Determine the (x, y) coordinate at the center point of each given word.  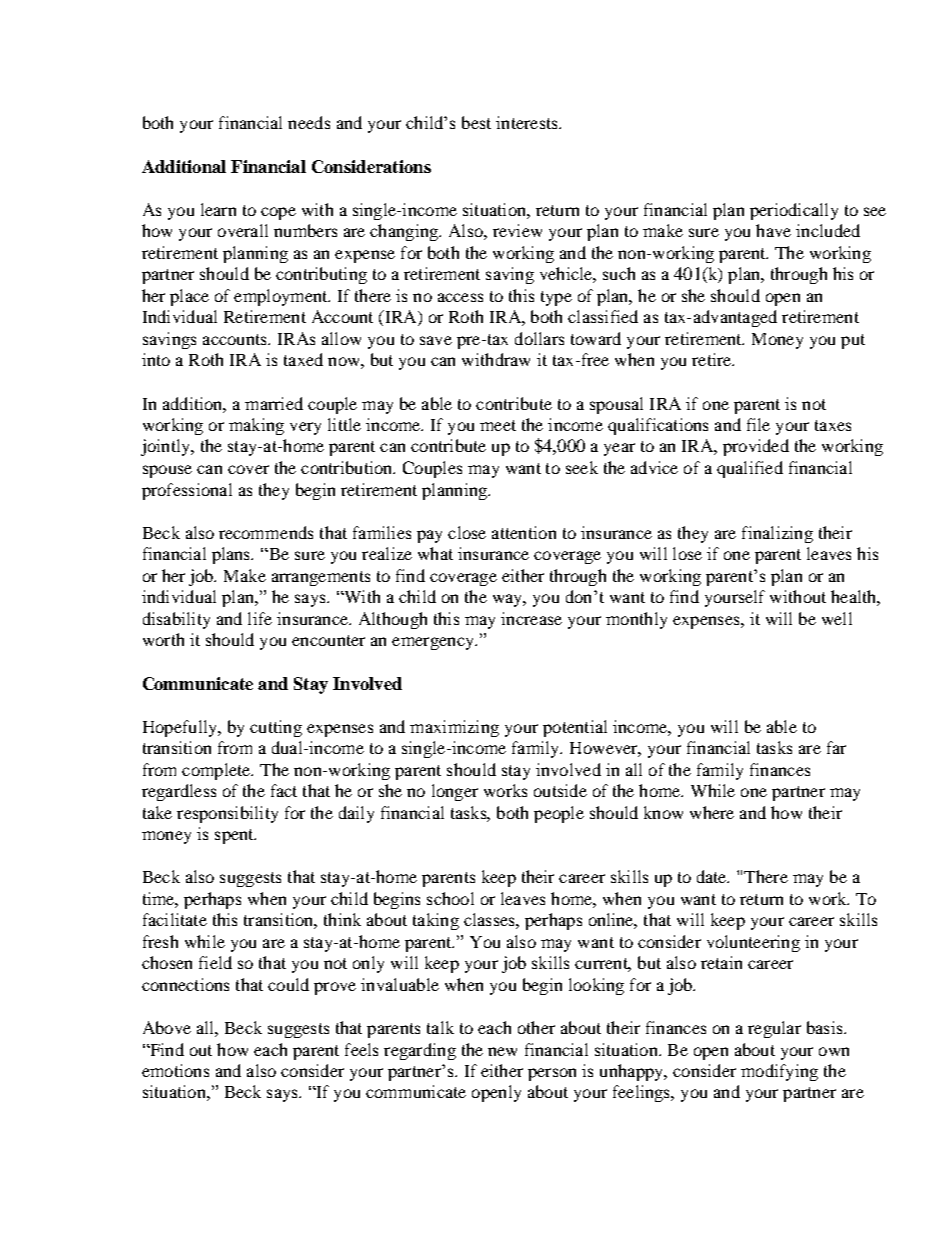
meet (498, 425)
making (256, 426)
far (836, 747)
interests (528, 122)
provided (756, 447)
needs (309, 122)
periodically (794, 211)
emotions (175, 1070)
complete (217, 771)
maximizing (454, 728)
